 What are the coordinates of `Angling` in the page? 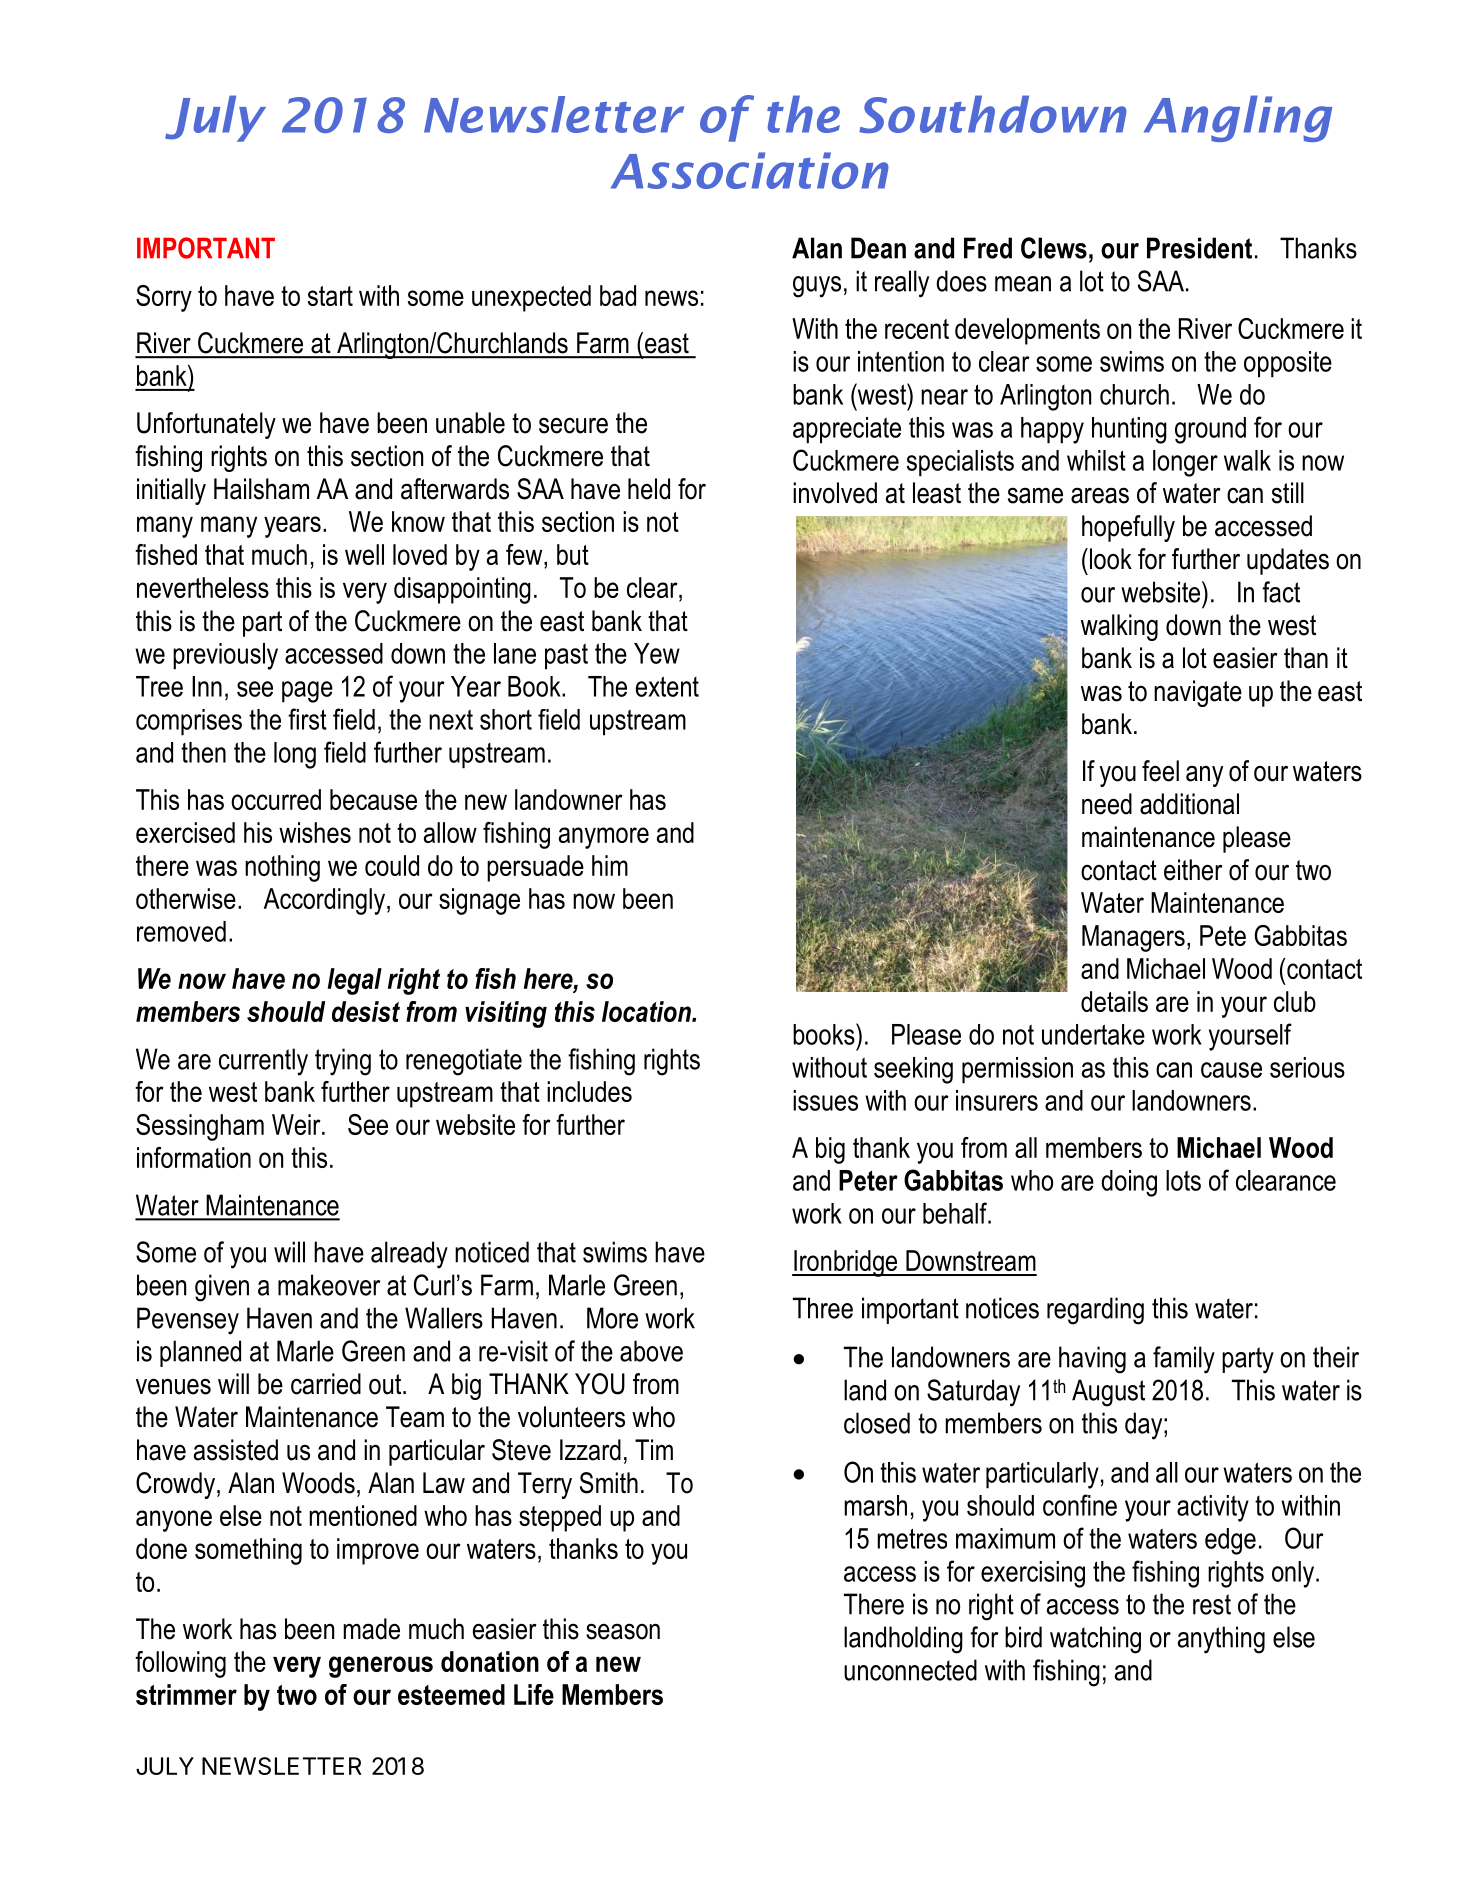 It's located at (1238, 118).
